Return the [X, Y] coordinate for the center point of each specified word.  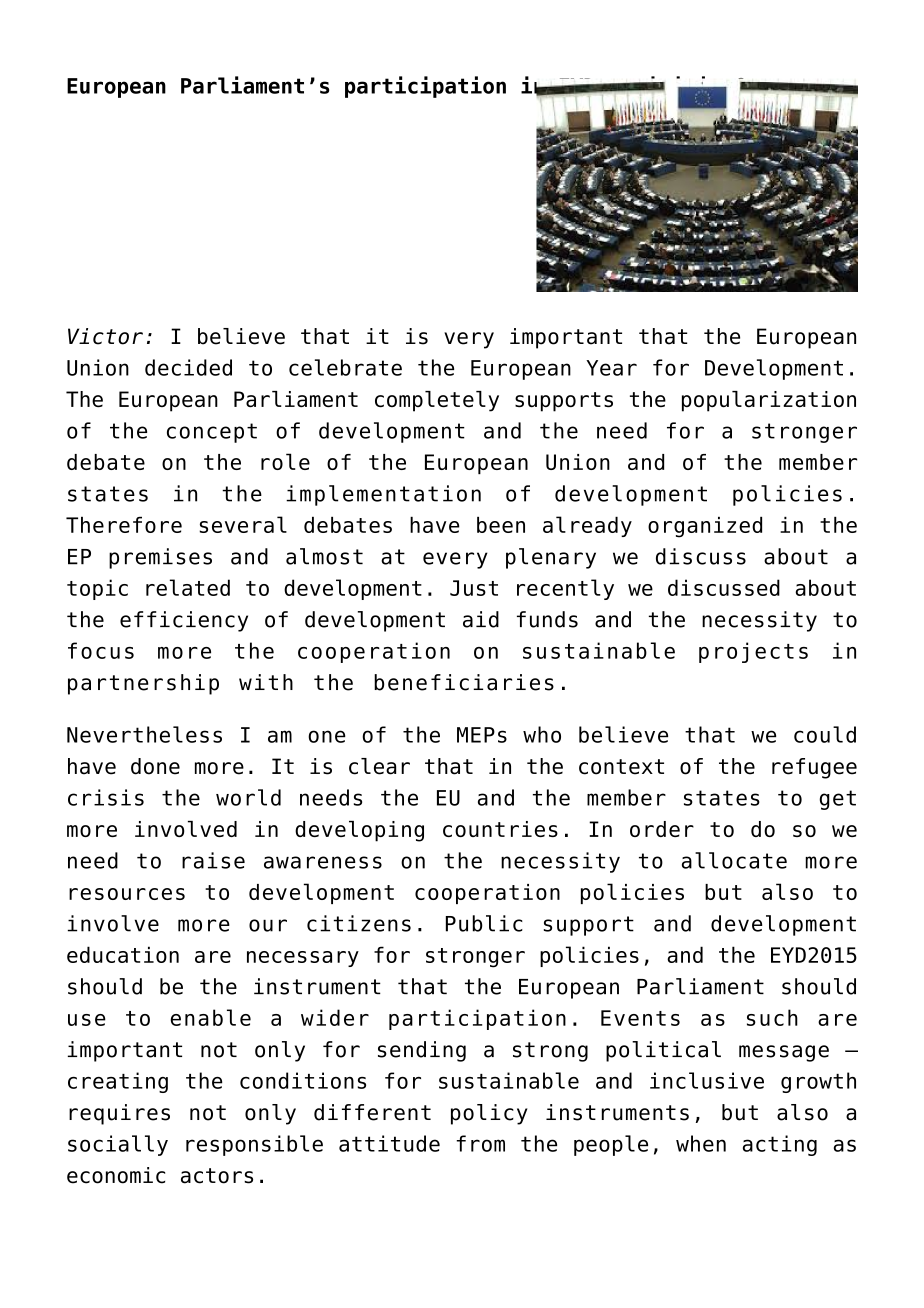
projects [753, 652]
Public [484, 923]
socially [118, 1145]
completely [437, 401]
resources [127, 894]
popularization [769, 401]
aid [481, 619]
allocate [734, 860]
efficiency [184, 621]
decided [188, 367]
